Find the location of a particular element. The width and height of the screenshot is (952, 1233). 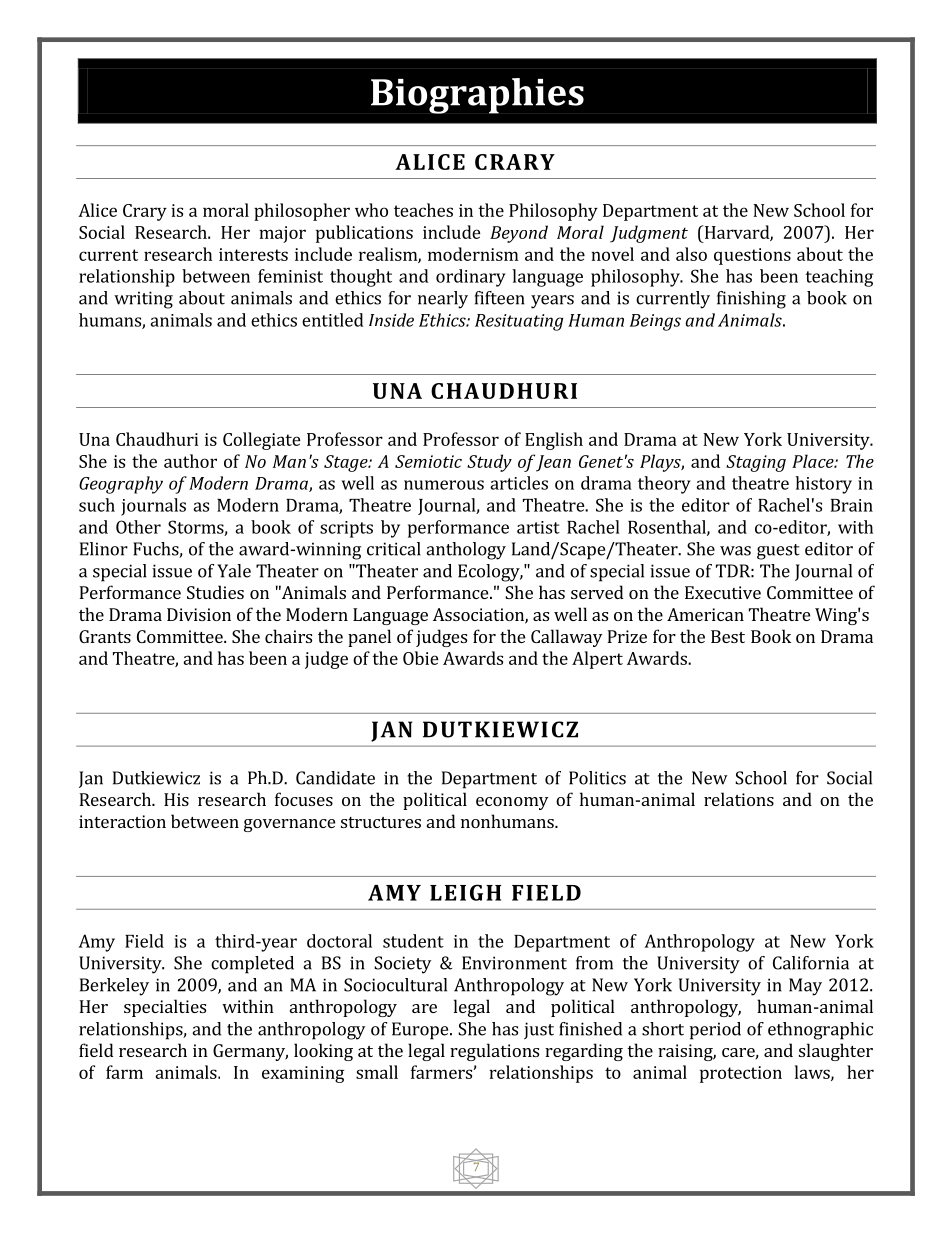

Executive is located at coordinates (723, 592).
